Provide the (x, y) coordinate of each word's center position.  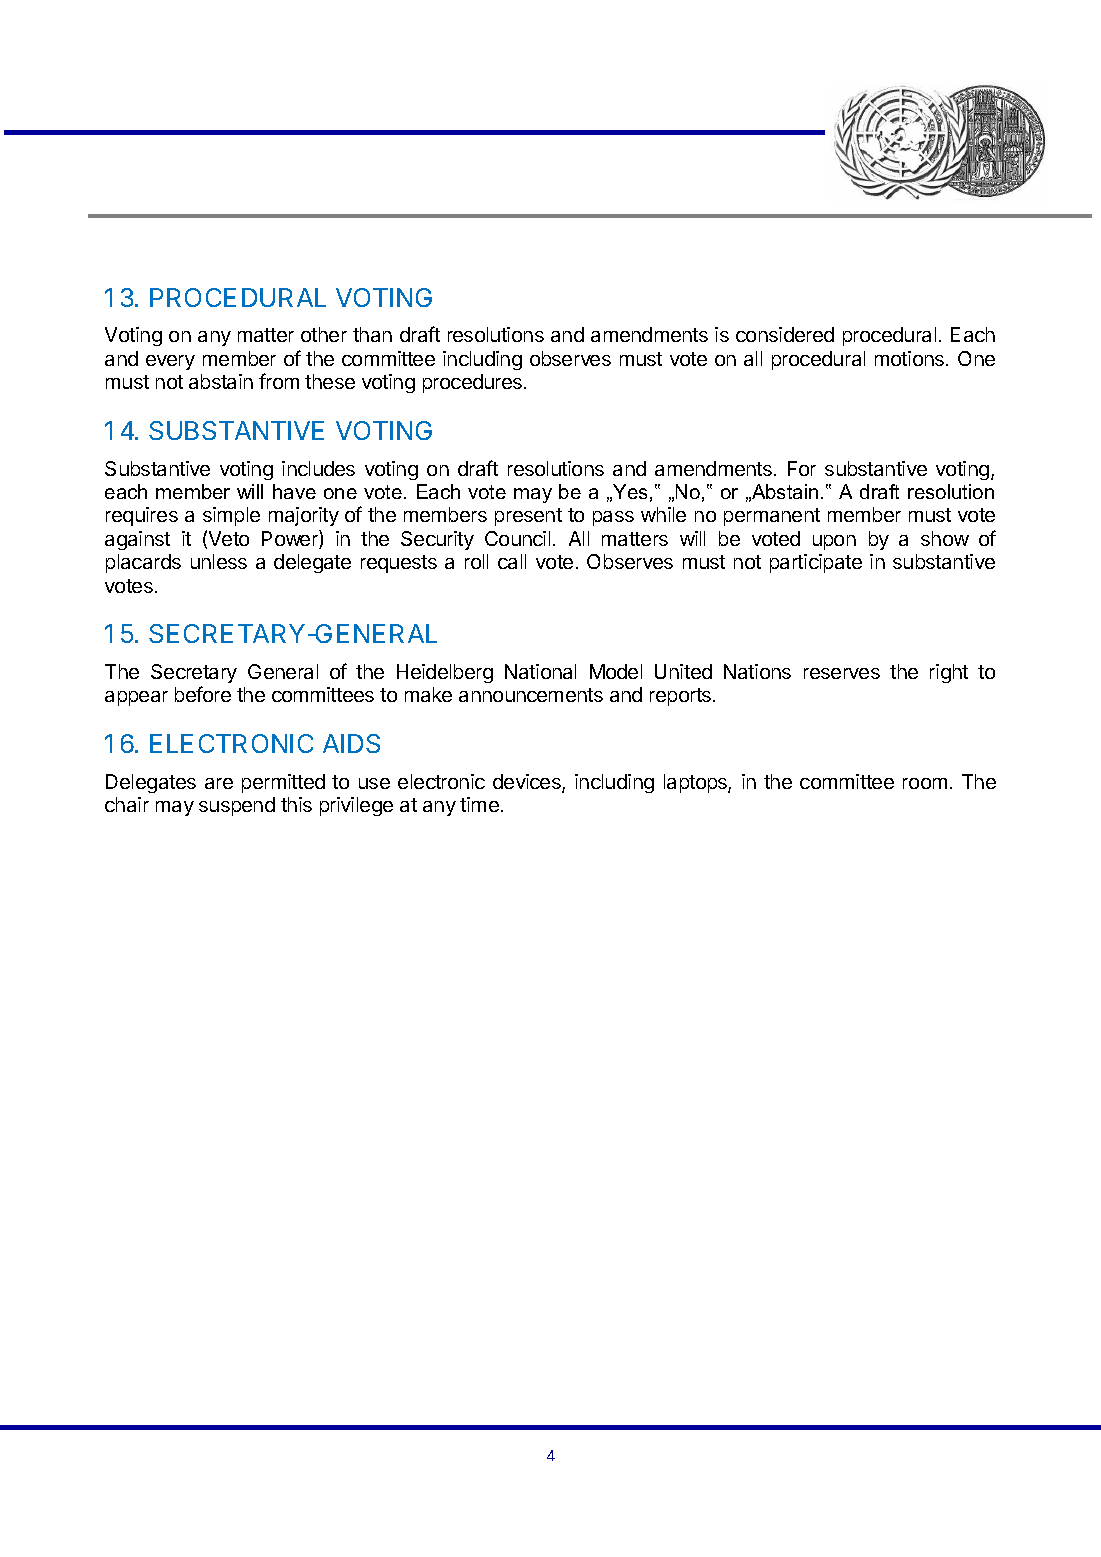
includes (318, 468)
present (528, 517)
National (540, 671)
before (203, 694)
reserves (842, 673)
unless (219, 561)
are (219, 783)
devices (528, 783)
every (170, 362)
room (925, 783)
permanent (772, 517)
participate (816, 563)
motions (911, 358)
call (512, 561)
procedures (474, 383)
